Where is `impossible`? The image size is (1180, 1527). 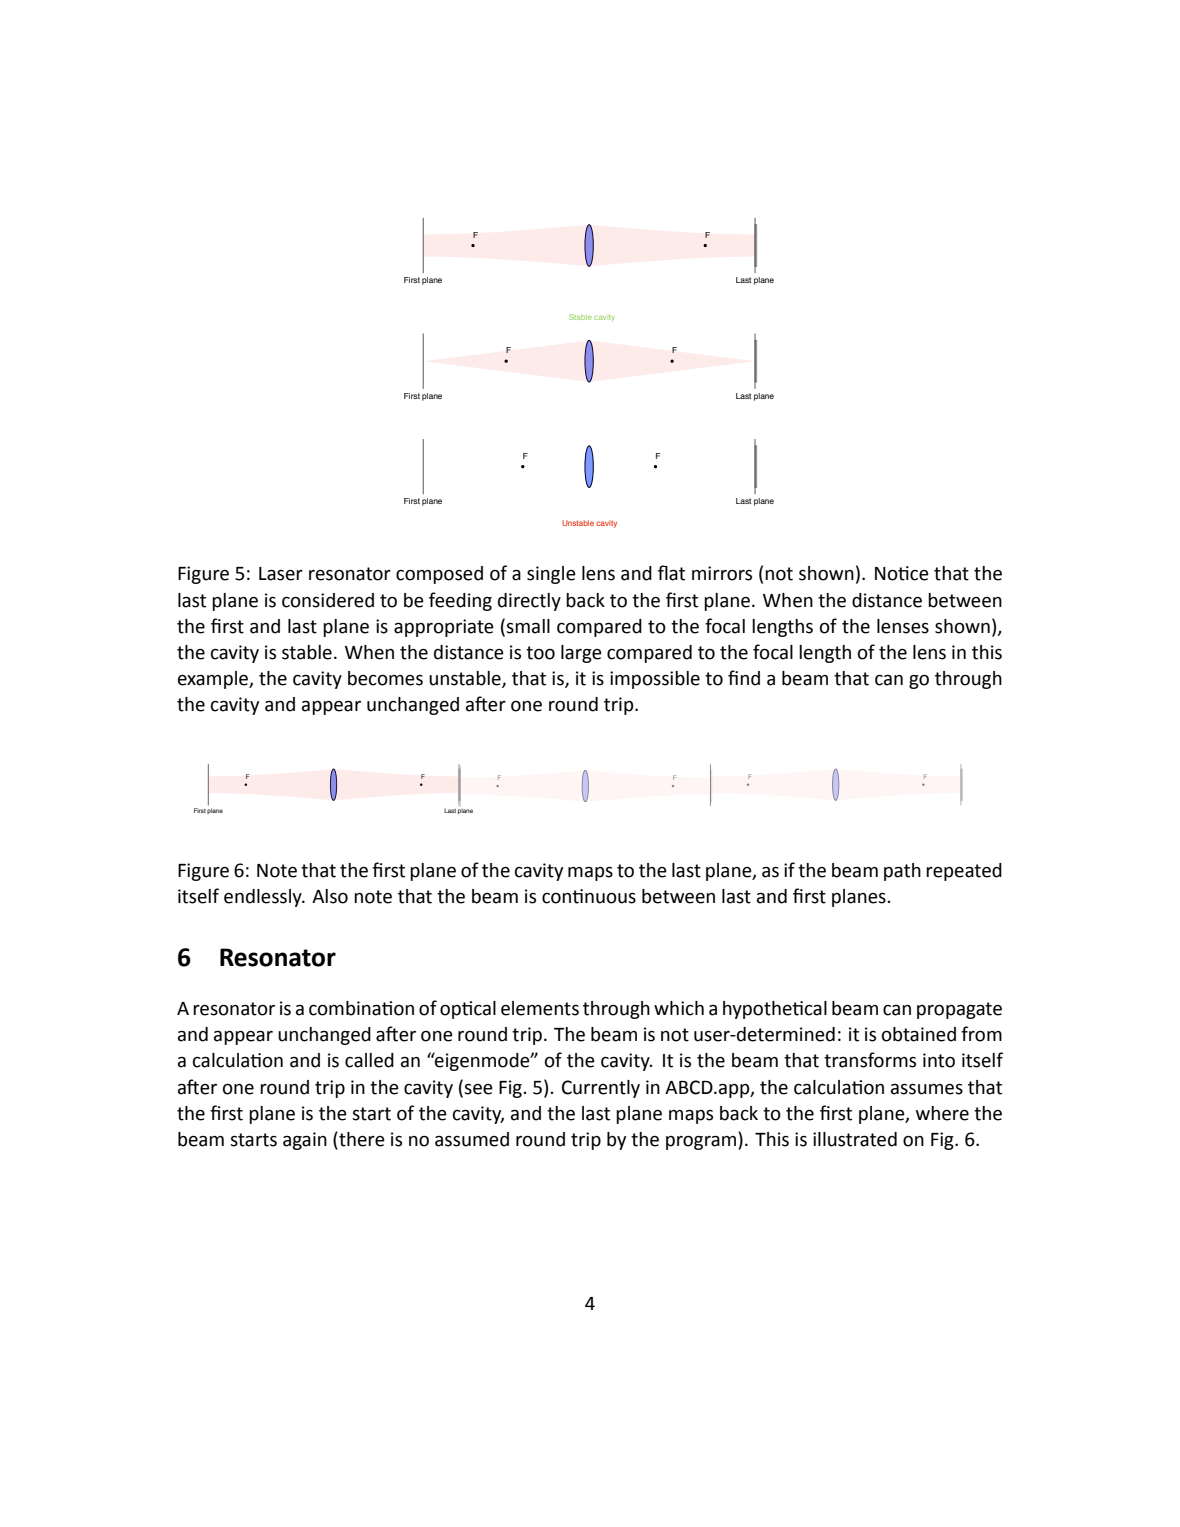 impossible is located at coordinates (655, 680).
